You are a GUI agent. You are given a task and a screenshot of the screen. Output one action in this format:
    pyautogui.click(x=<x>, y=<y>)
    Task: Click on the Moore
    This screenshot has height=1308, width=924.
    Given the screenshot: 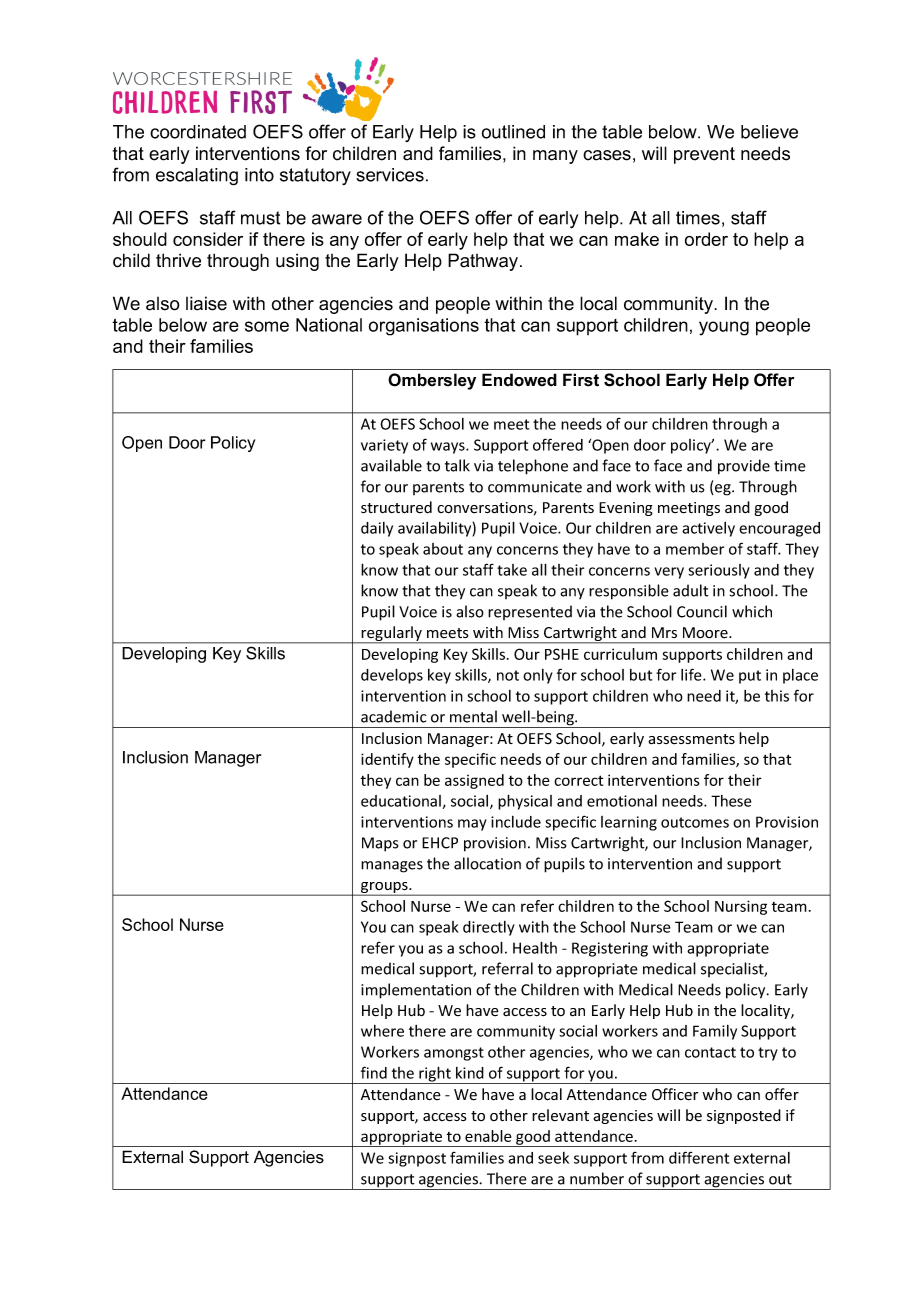 What is the action you would take?
    pyautogui.click(x=706, y=633)
